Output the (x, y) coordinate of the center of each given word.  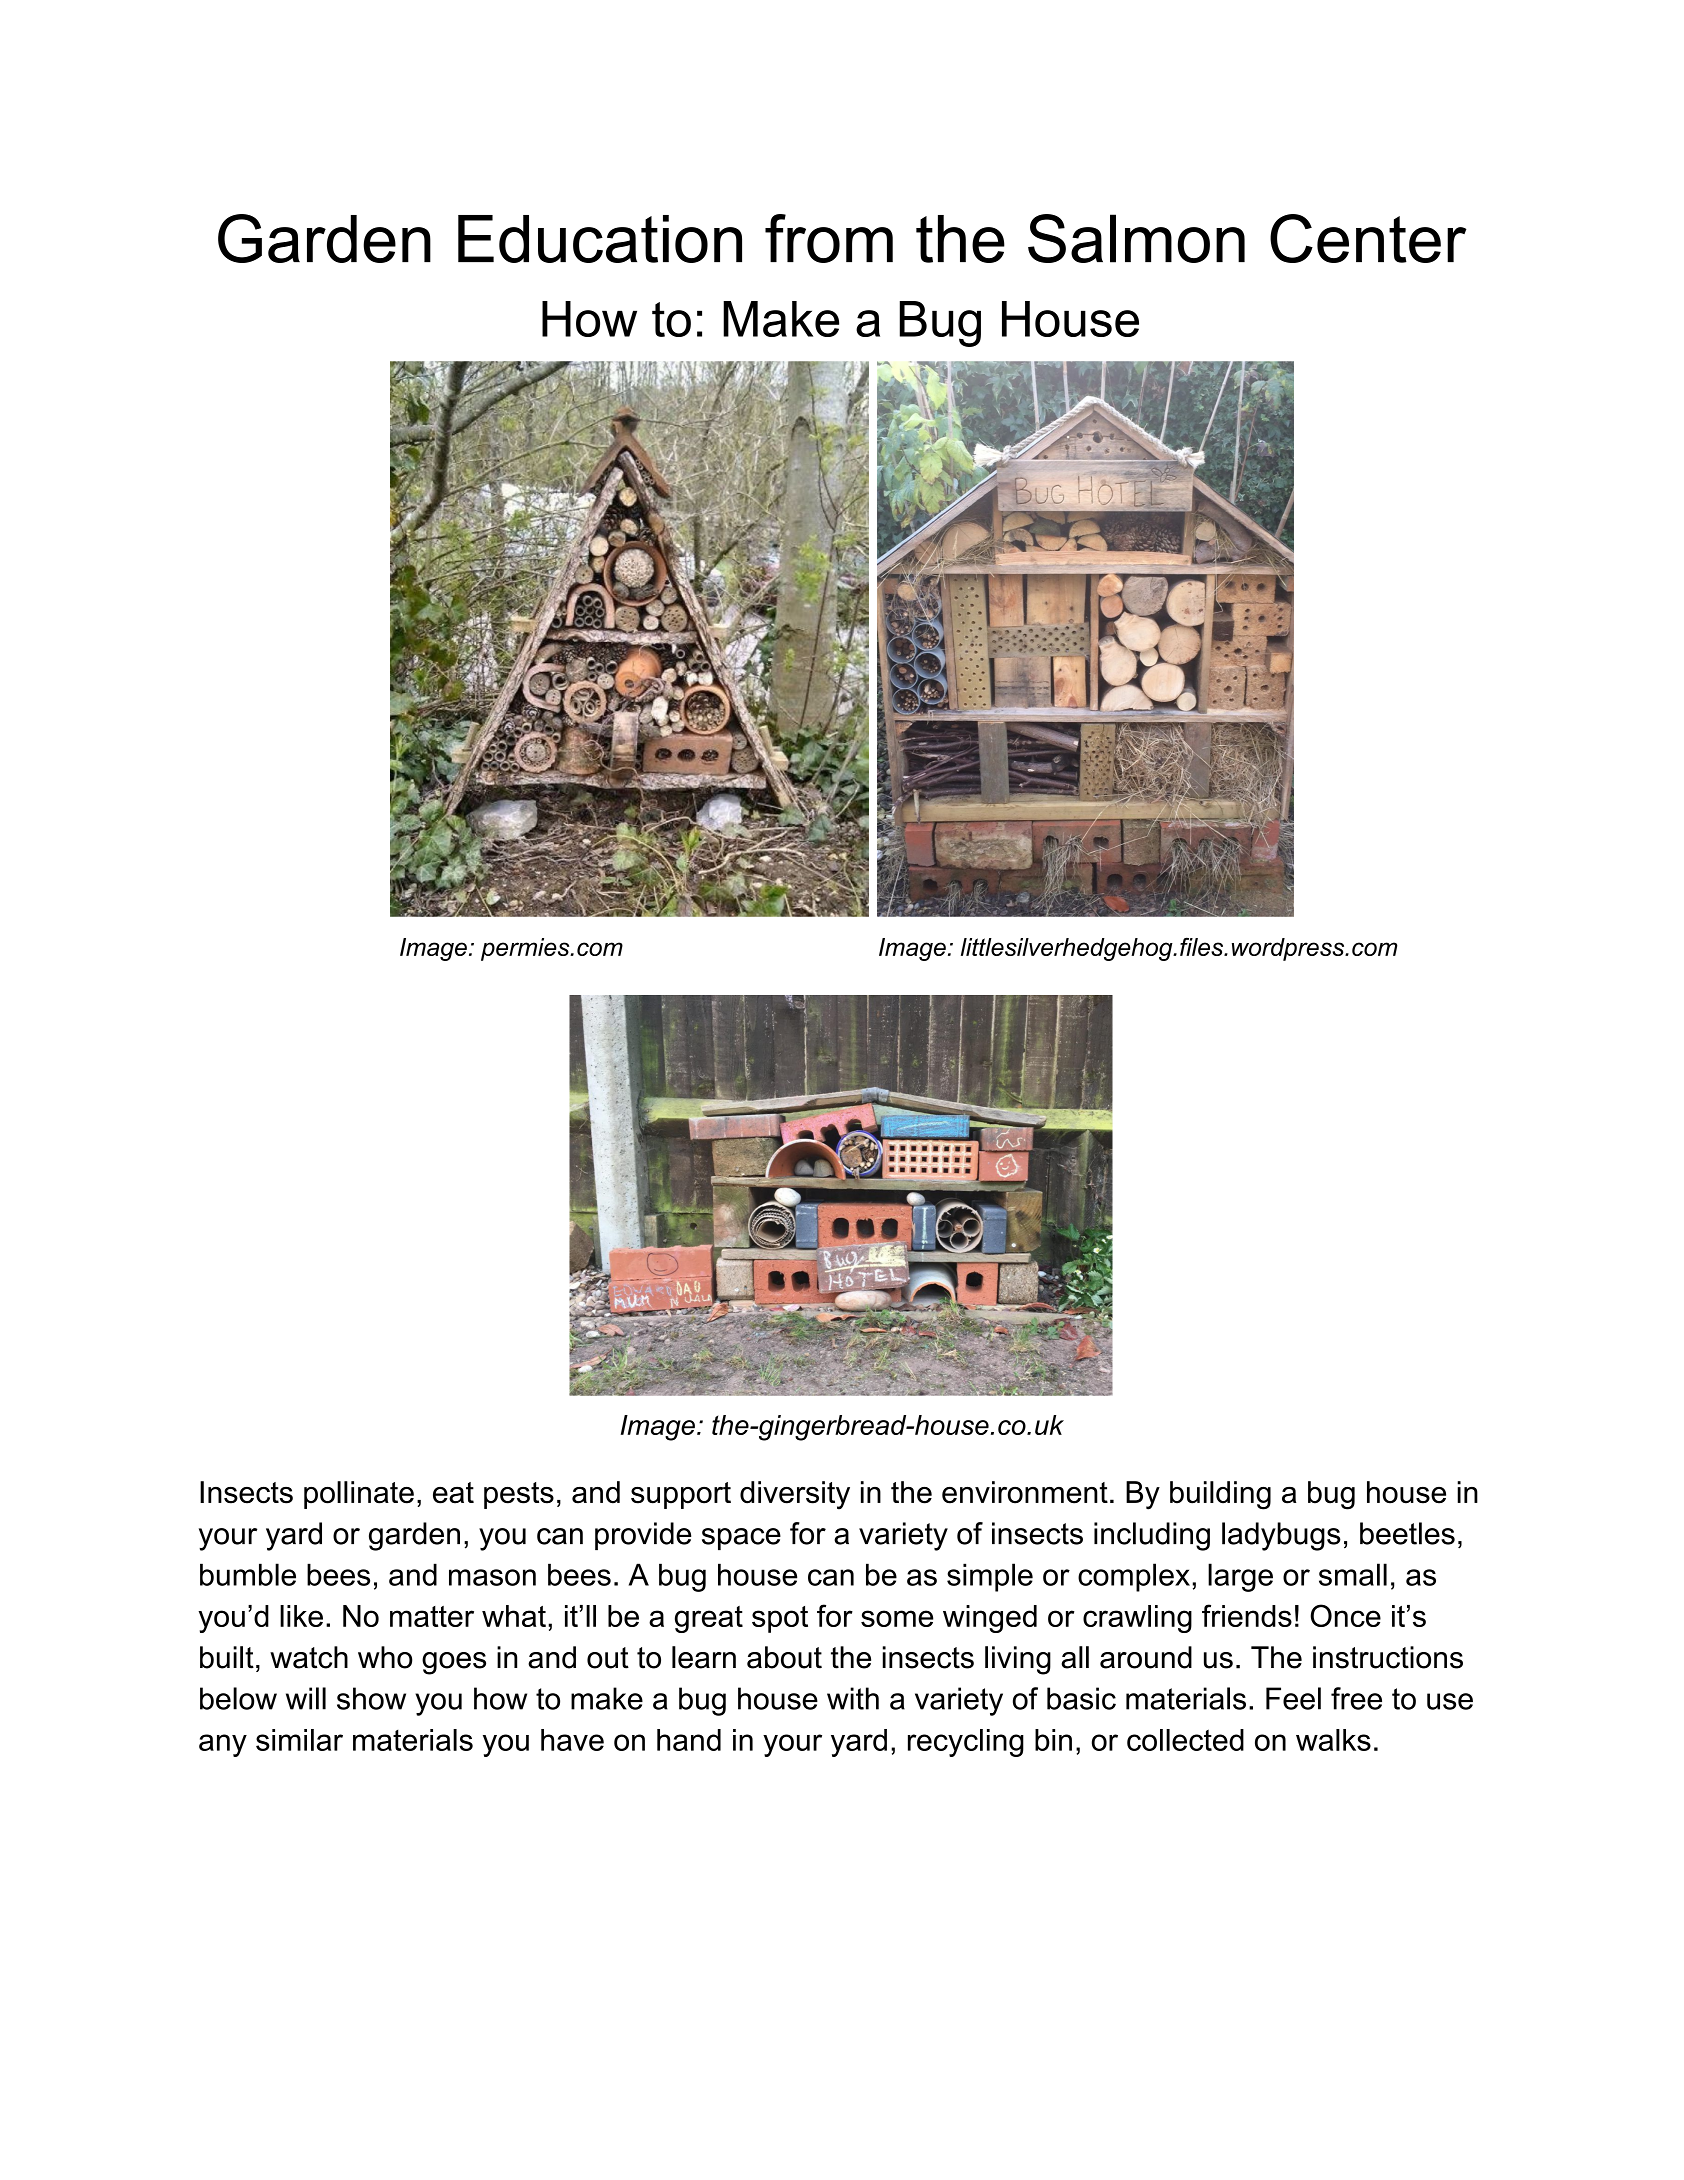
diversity (795, 1495)
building (1220, 1495)
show (371, 1698)
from (829, 238)
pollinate (359, 1495)
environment (1025, 1492)
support (681, 1495)
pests (519, 1495)
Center (1368, 238)
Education (600, 239)
